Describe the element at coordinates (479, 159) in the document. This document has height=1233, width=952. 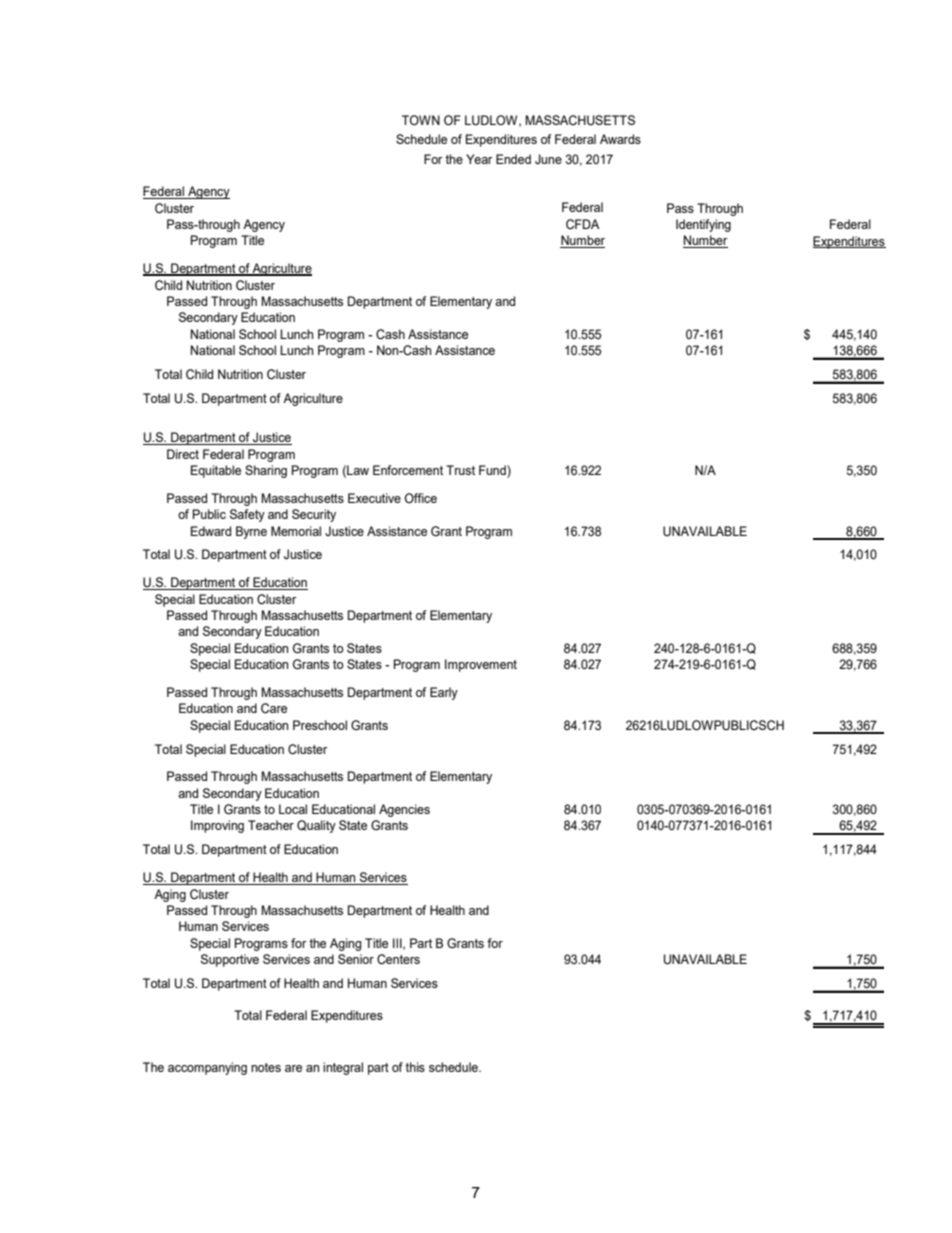
I see `Year` at that location.
